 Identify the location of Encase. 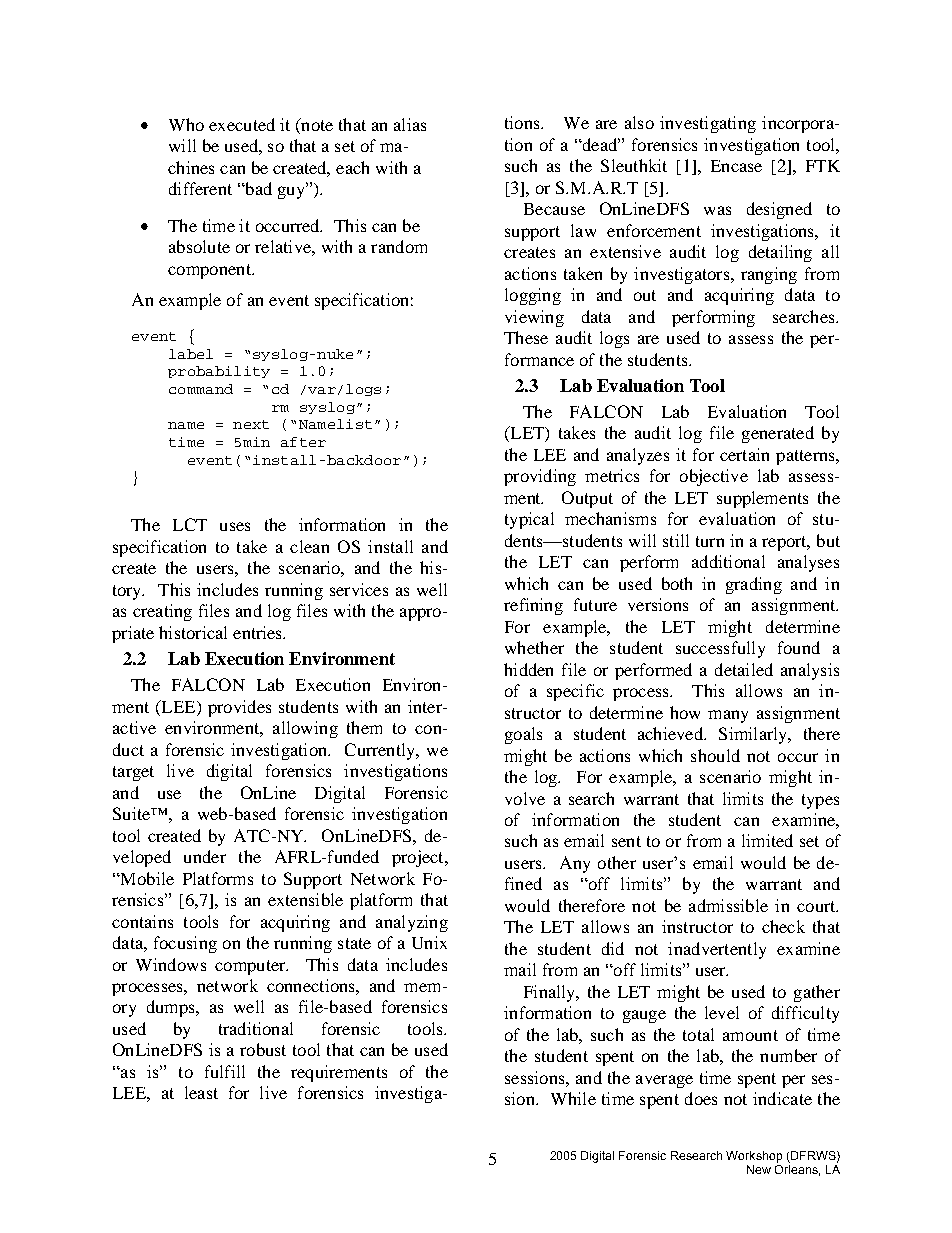
(736, 166).
